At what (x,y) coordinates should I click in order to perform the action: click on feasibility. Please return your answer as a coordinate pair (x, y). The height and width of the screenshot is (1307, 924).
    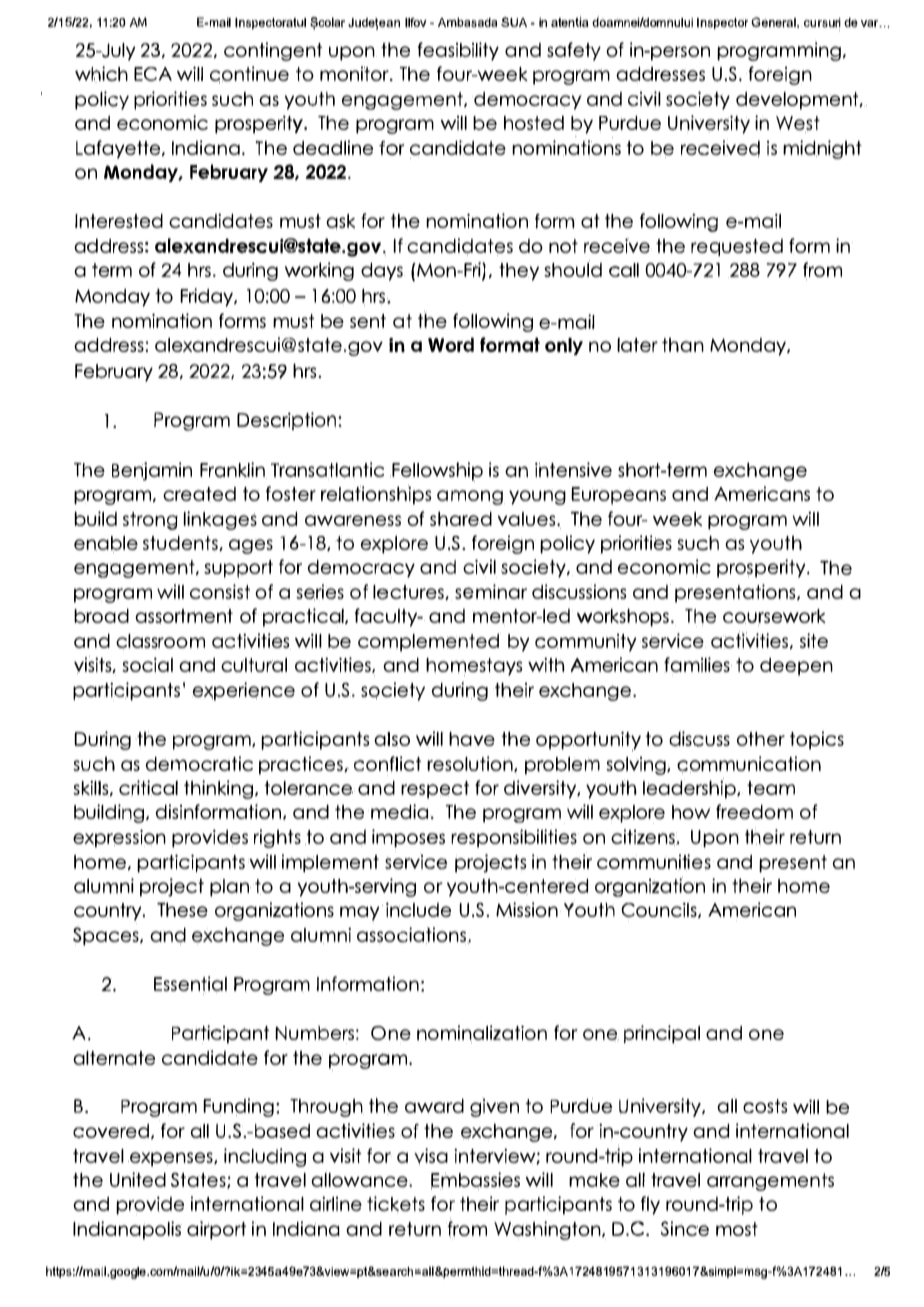
    Looking at the image, I should click on (458, 51).
